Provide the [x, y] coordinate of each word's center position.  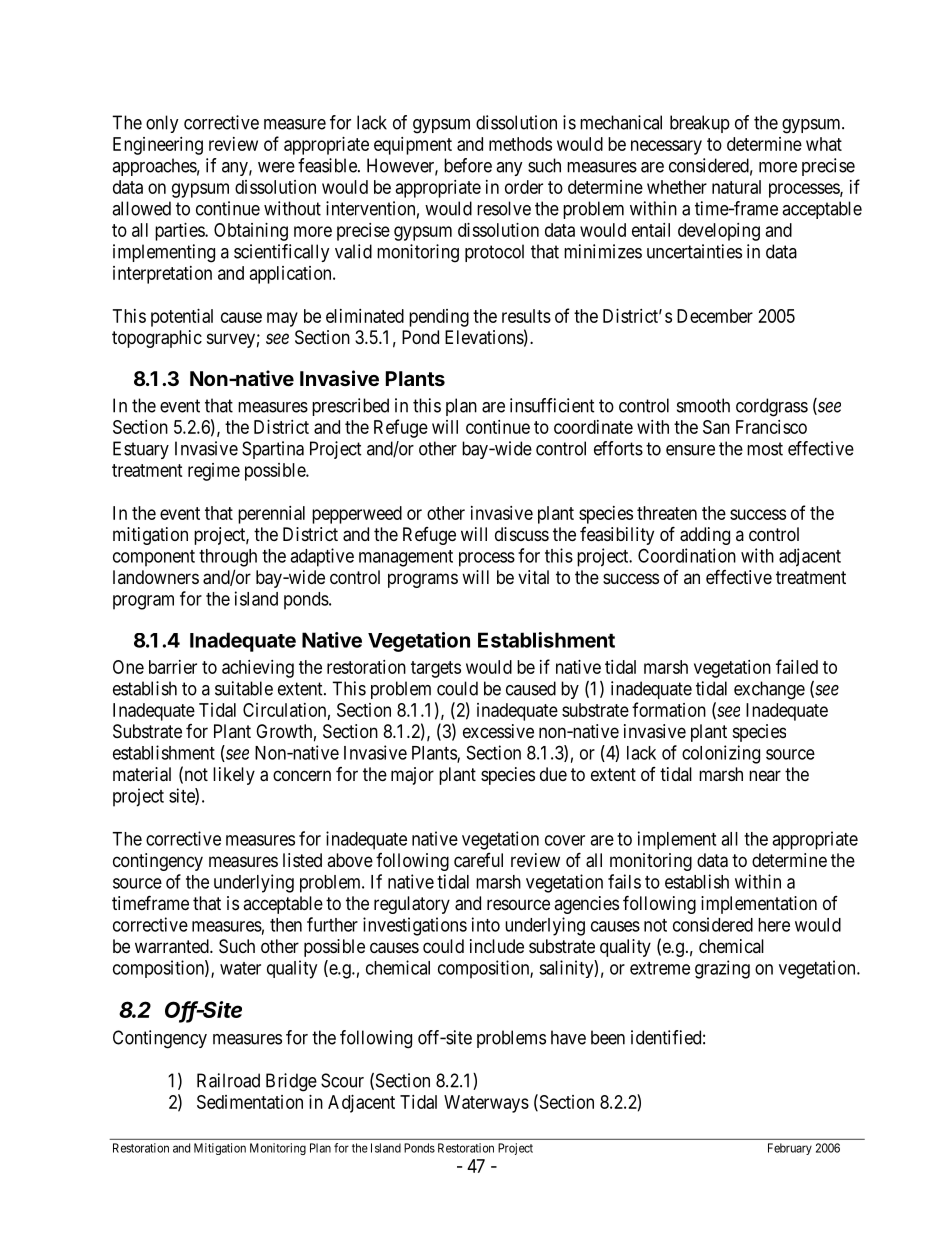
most [765, 449]
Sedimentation [250, 1102]
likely [234, 776]
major [412, 776]
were [276, 167]
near [765, 775]
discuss [522, 534]
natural [736, 187]
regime [214, 472]
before [468, 165]
